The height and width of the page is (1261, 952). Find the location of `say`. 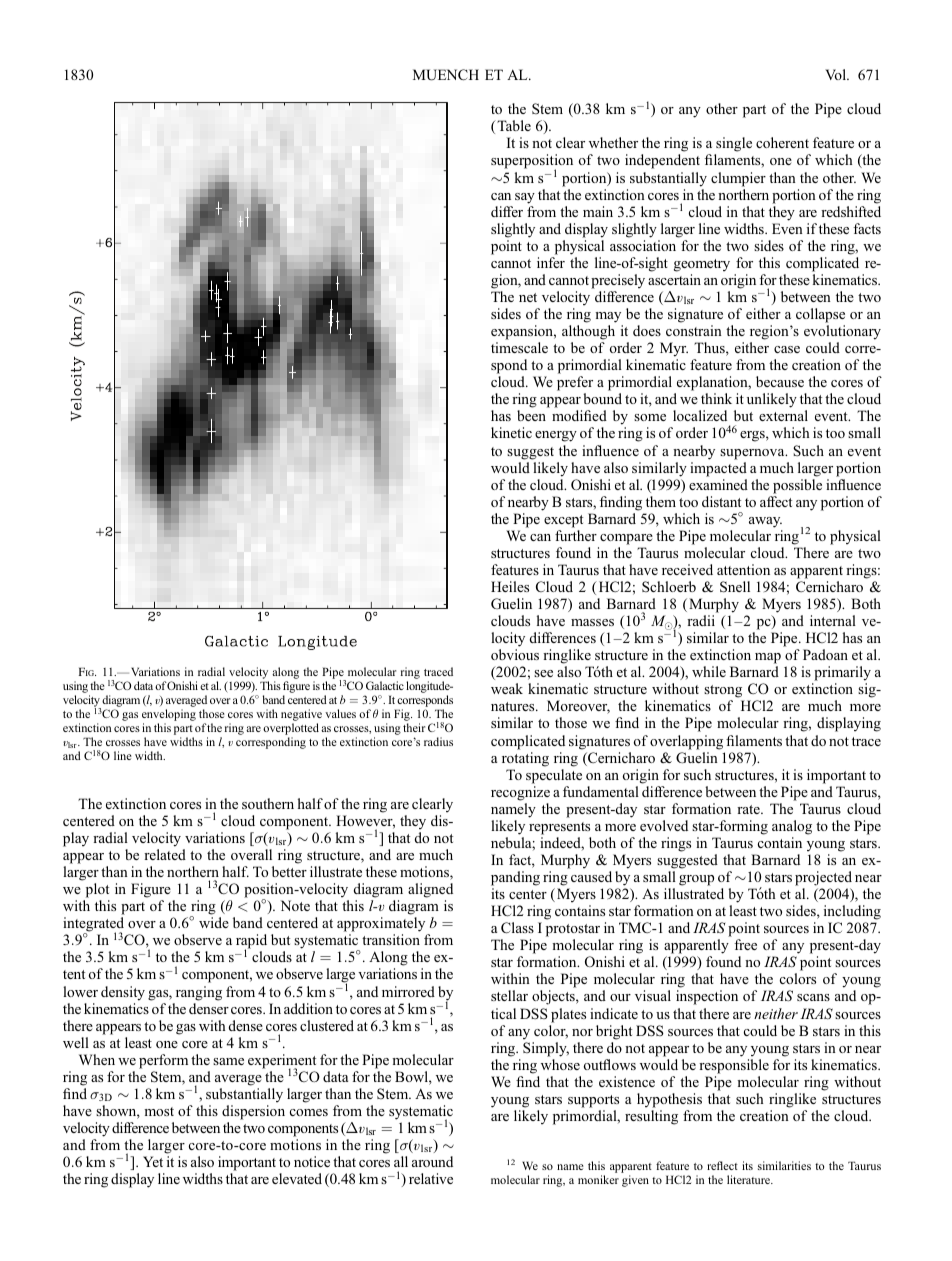

say is located at coordinates (525, 198).
